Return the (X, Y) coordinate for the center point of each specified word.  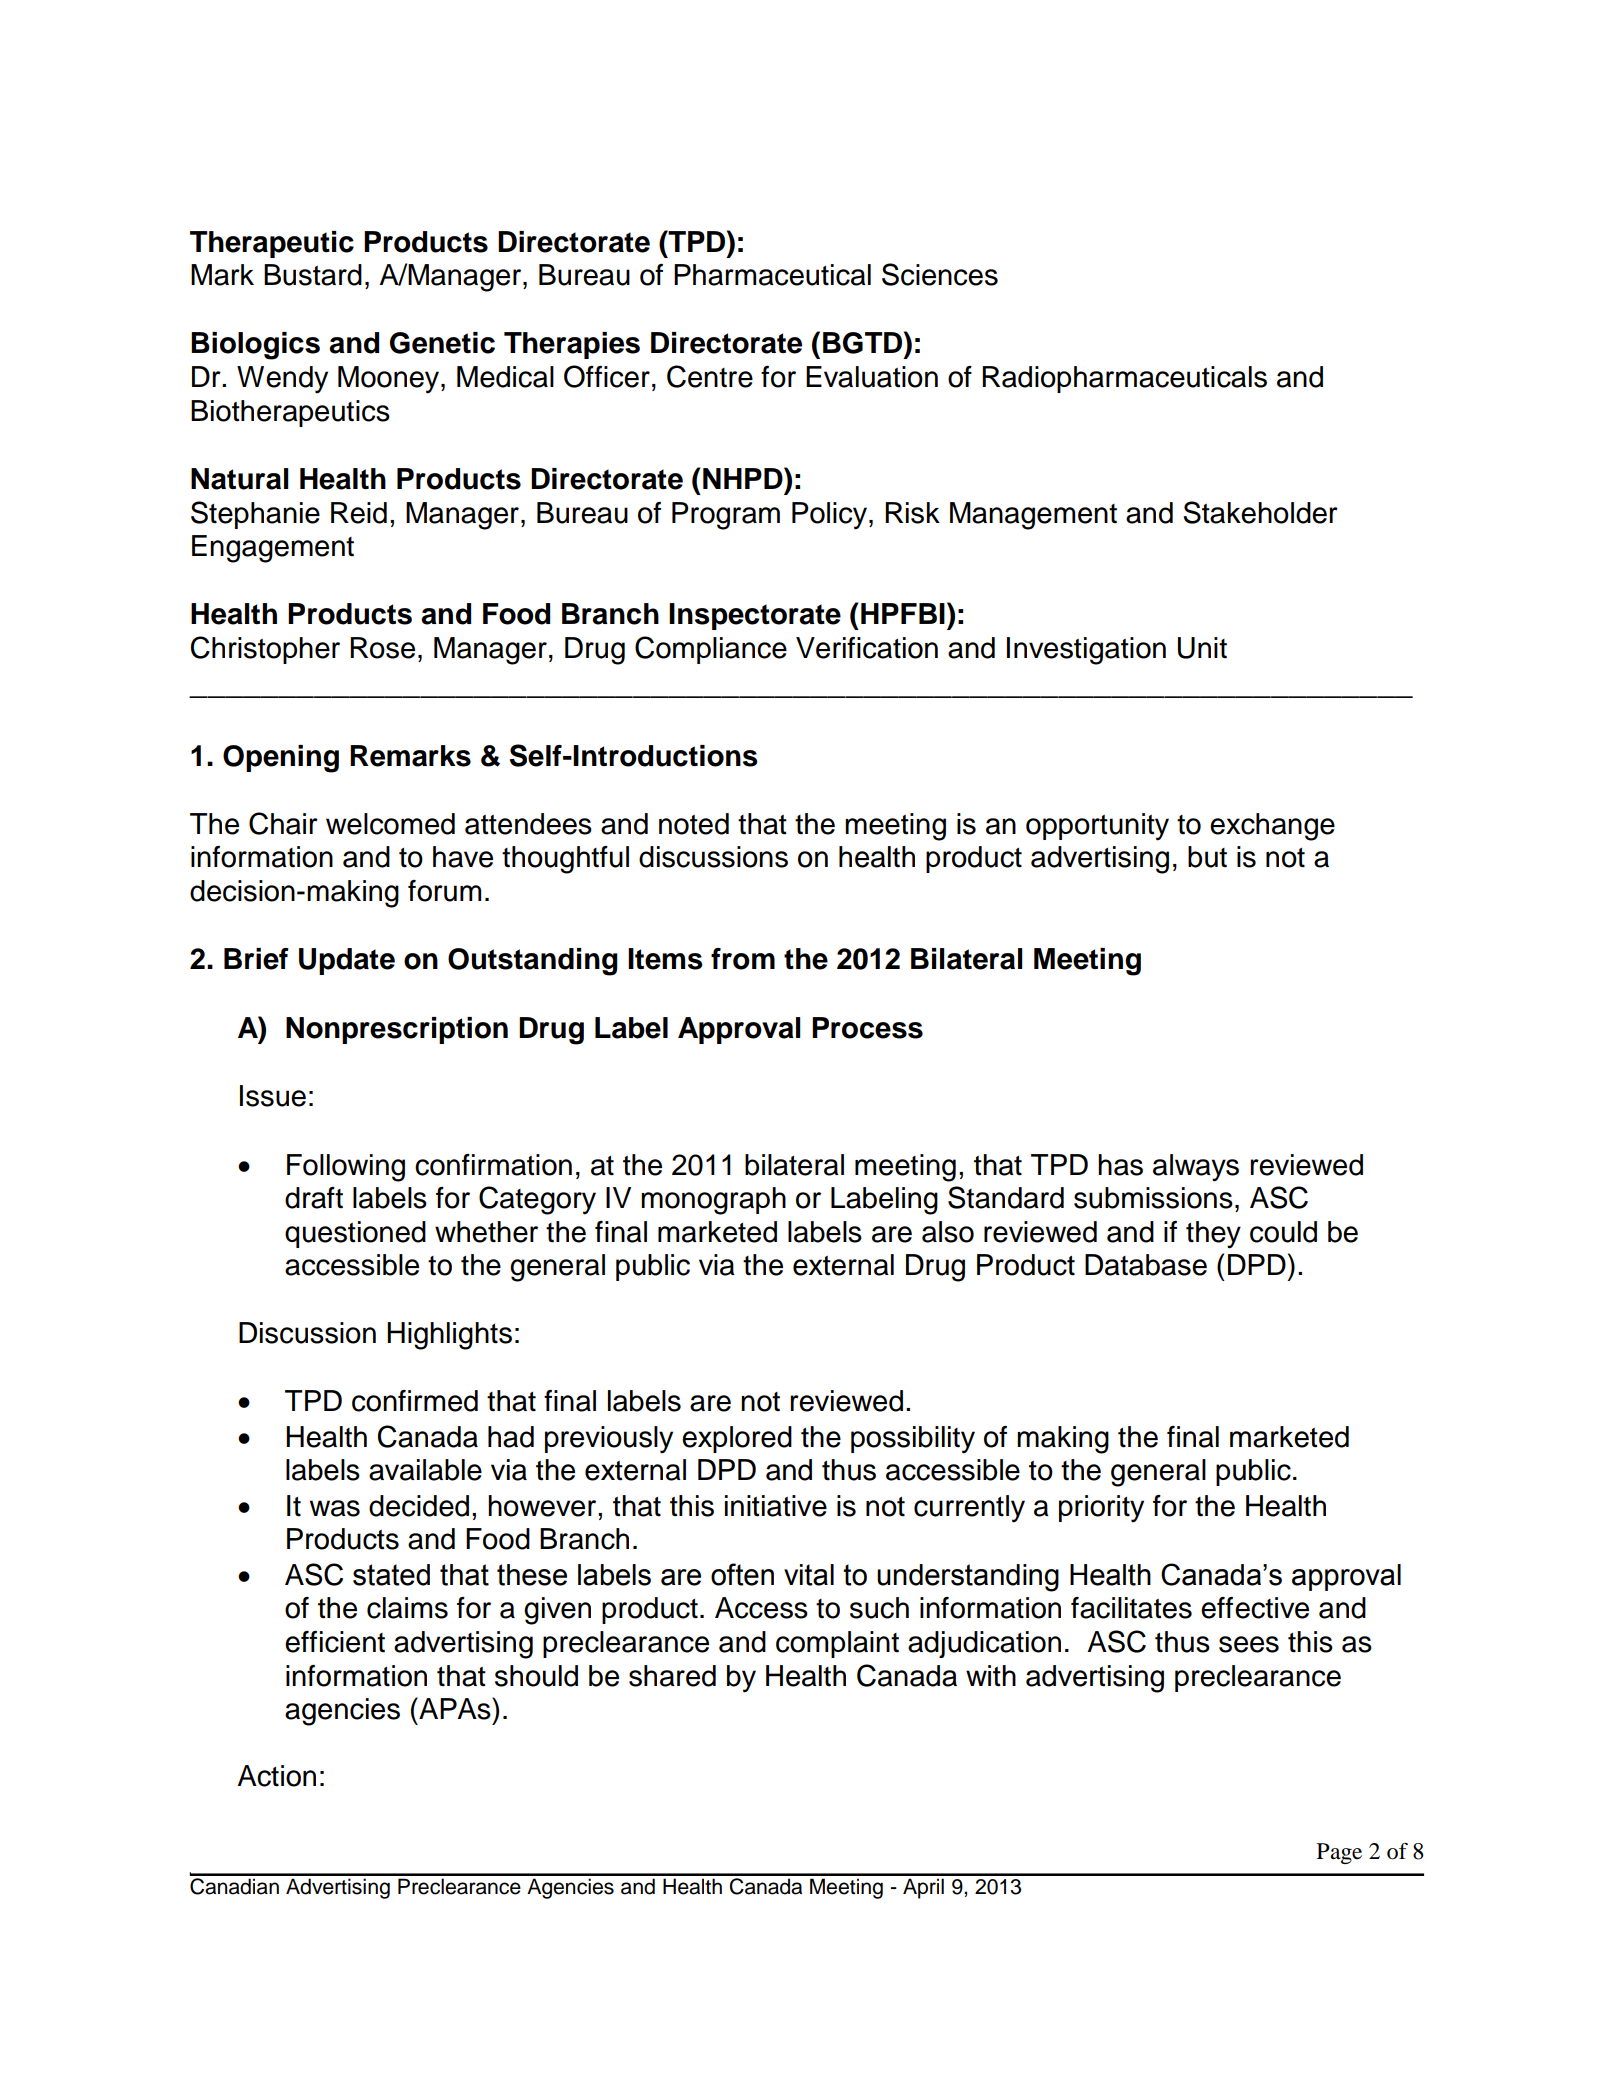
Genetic (442, 343)
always (1196, 1168)
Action (276, 1776)
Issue (273, 1096)
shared (672, 1676)
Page (1339, 1853)
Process (867, 1028)
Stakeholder (1260, 512)
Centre (710, 376)
